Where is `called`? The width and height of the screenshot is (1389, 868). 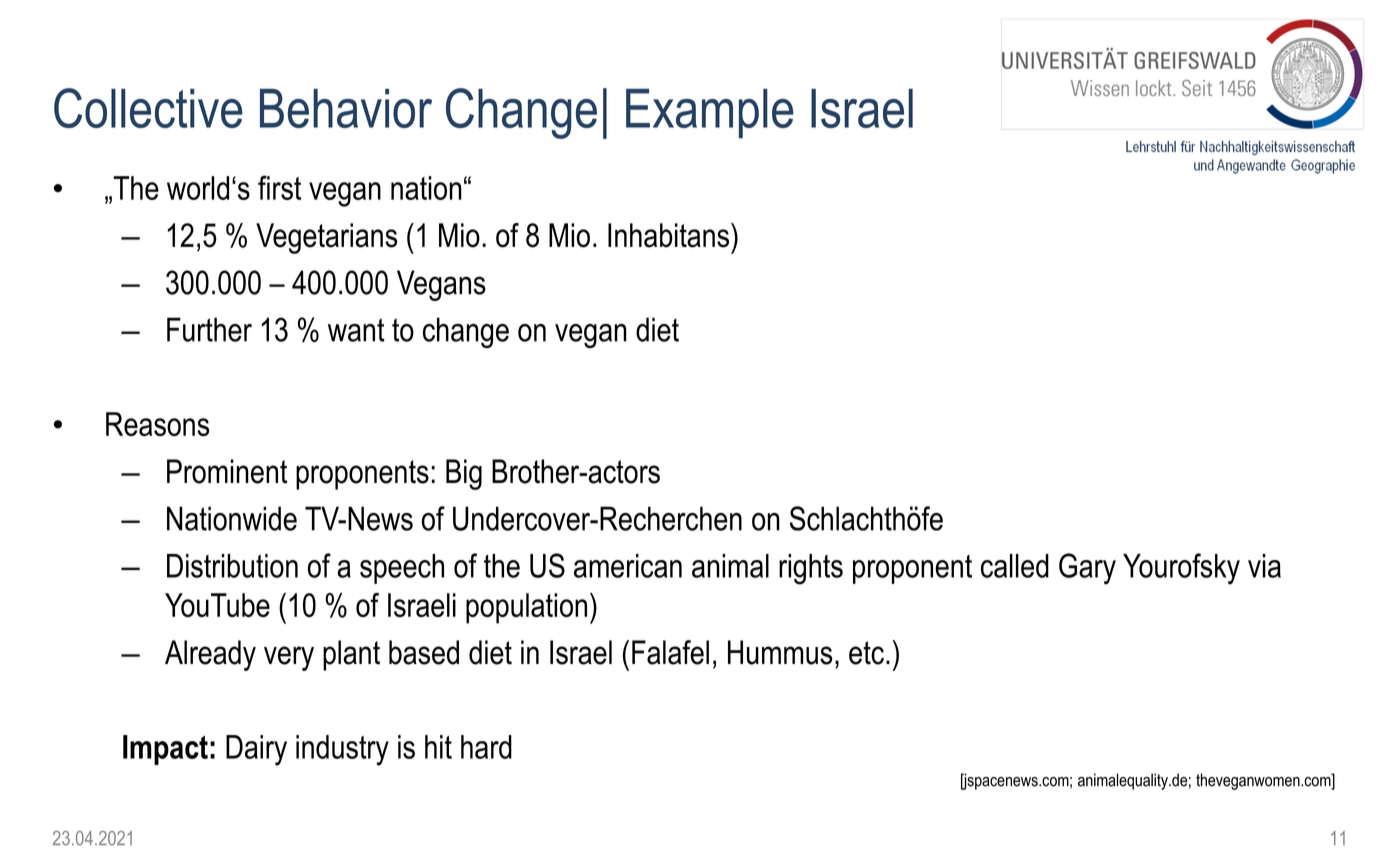
called is located at coordinates (1015, 566).
